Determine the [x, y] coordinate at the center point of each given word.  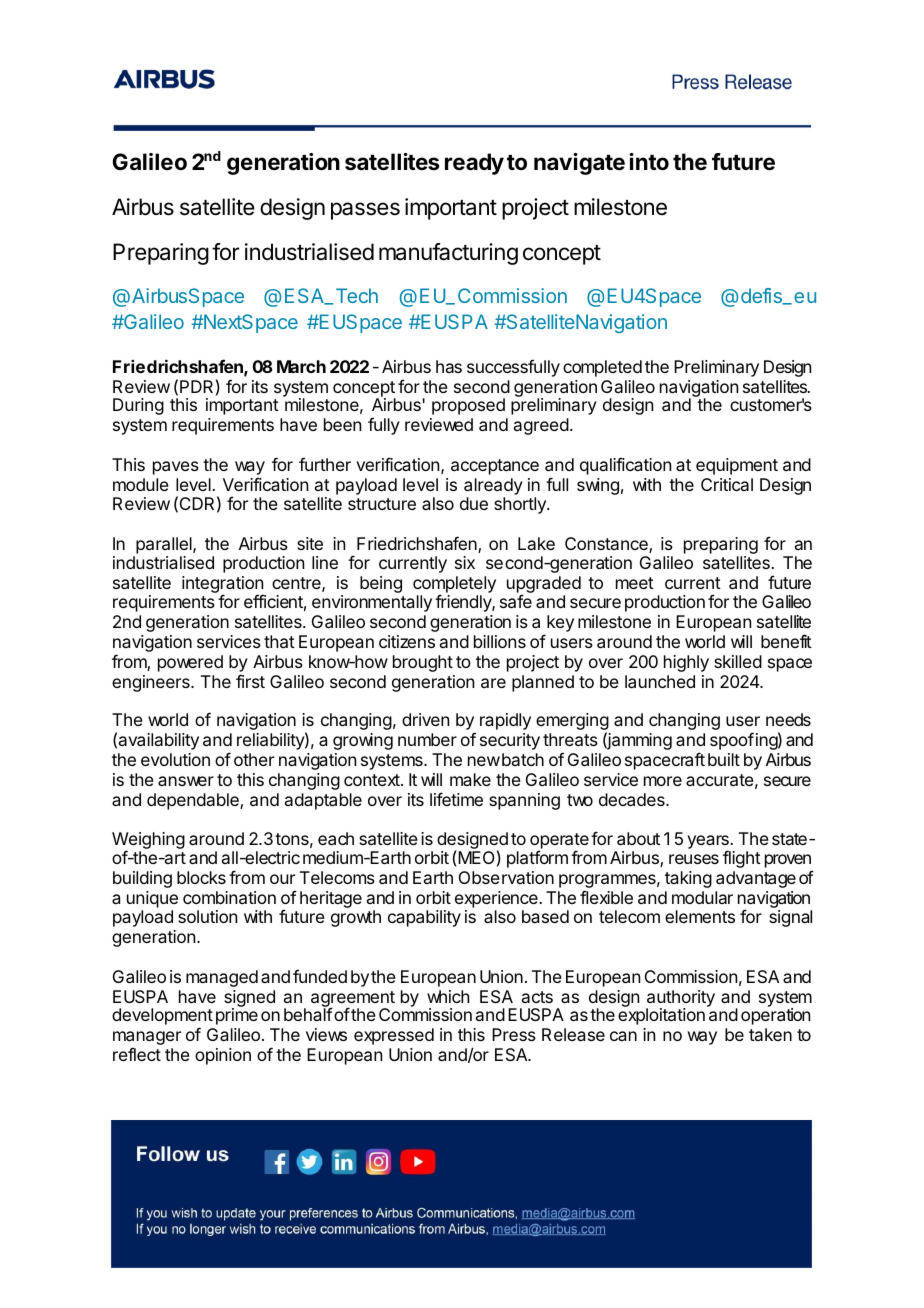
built [724, 759]
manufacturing [448, 254]
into [649, 161]
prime [237, 1016]
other [254, 759]
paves [176, 468]
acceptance [495, 467]
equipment [737, 466]
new [484, 761]
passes [365, 211]
